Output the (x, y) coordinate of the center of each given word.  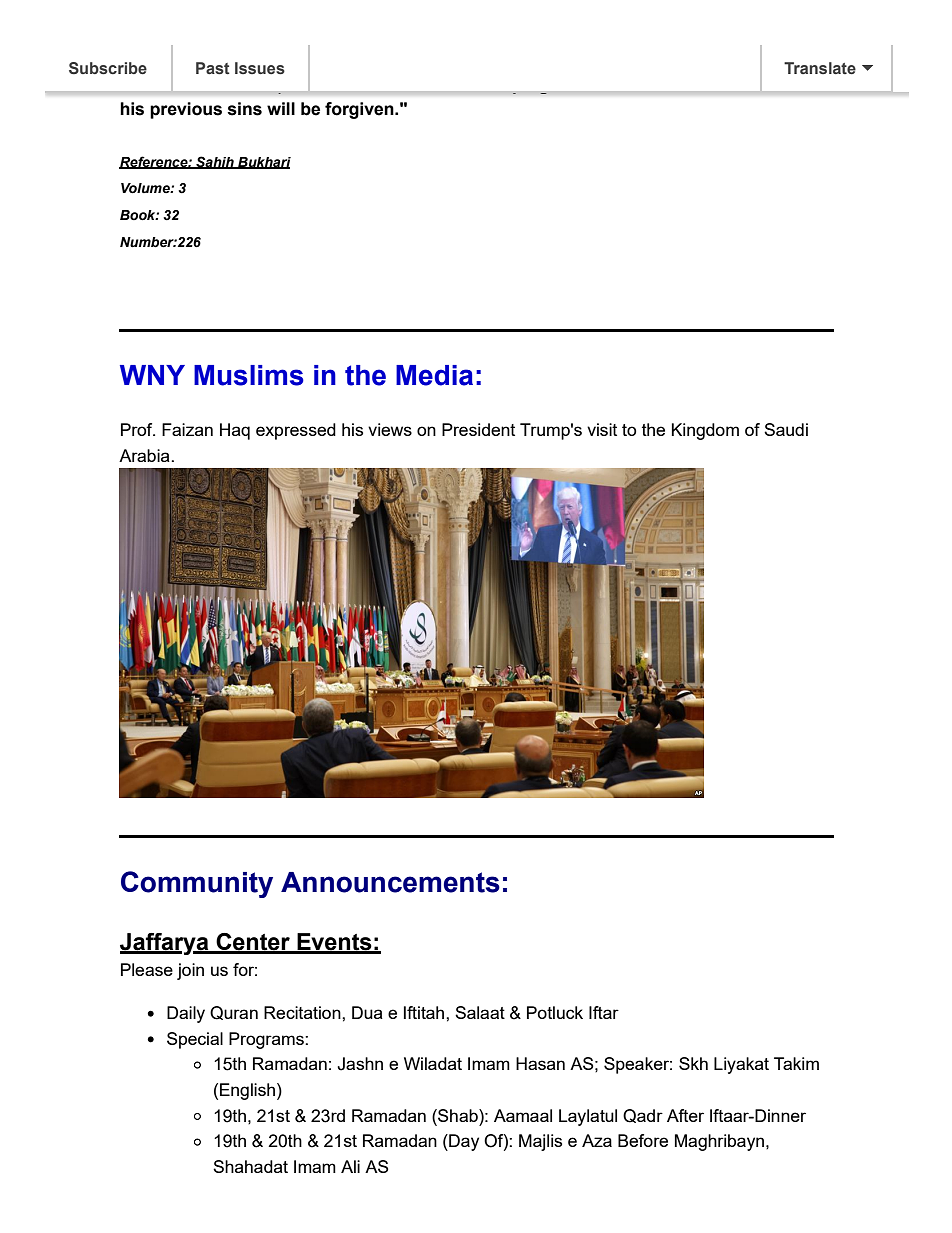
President (478, 429)
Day (463, 1142)
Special (195, 1040)
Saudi (786, 429)
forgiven (360, 110)
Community (197, 884)
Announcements (390, 882)
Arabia (145, 455)
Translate (820, 68)
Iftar (604, 1012)
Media (434, 375)
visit (602, 429)
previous (186, 110)
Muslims (249, 375)
